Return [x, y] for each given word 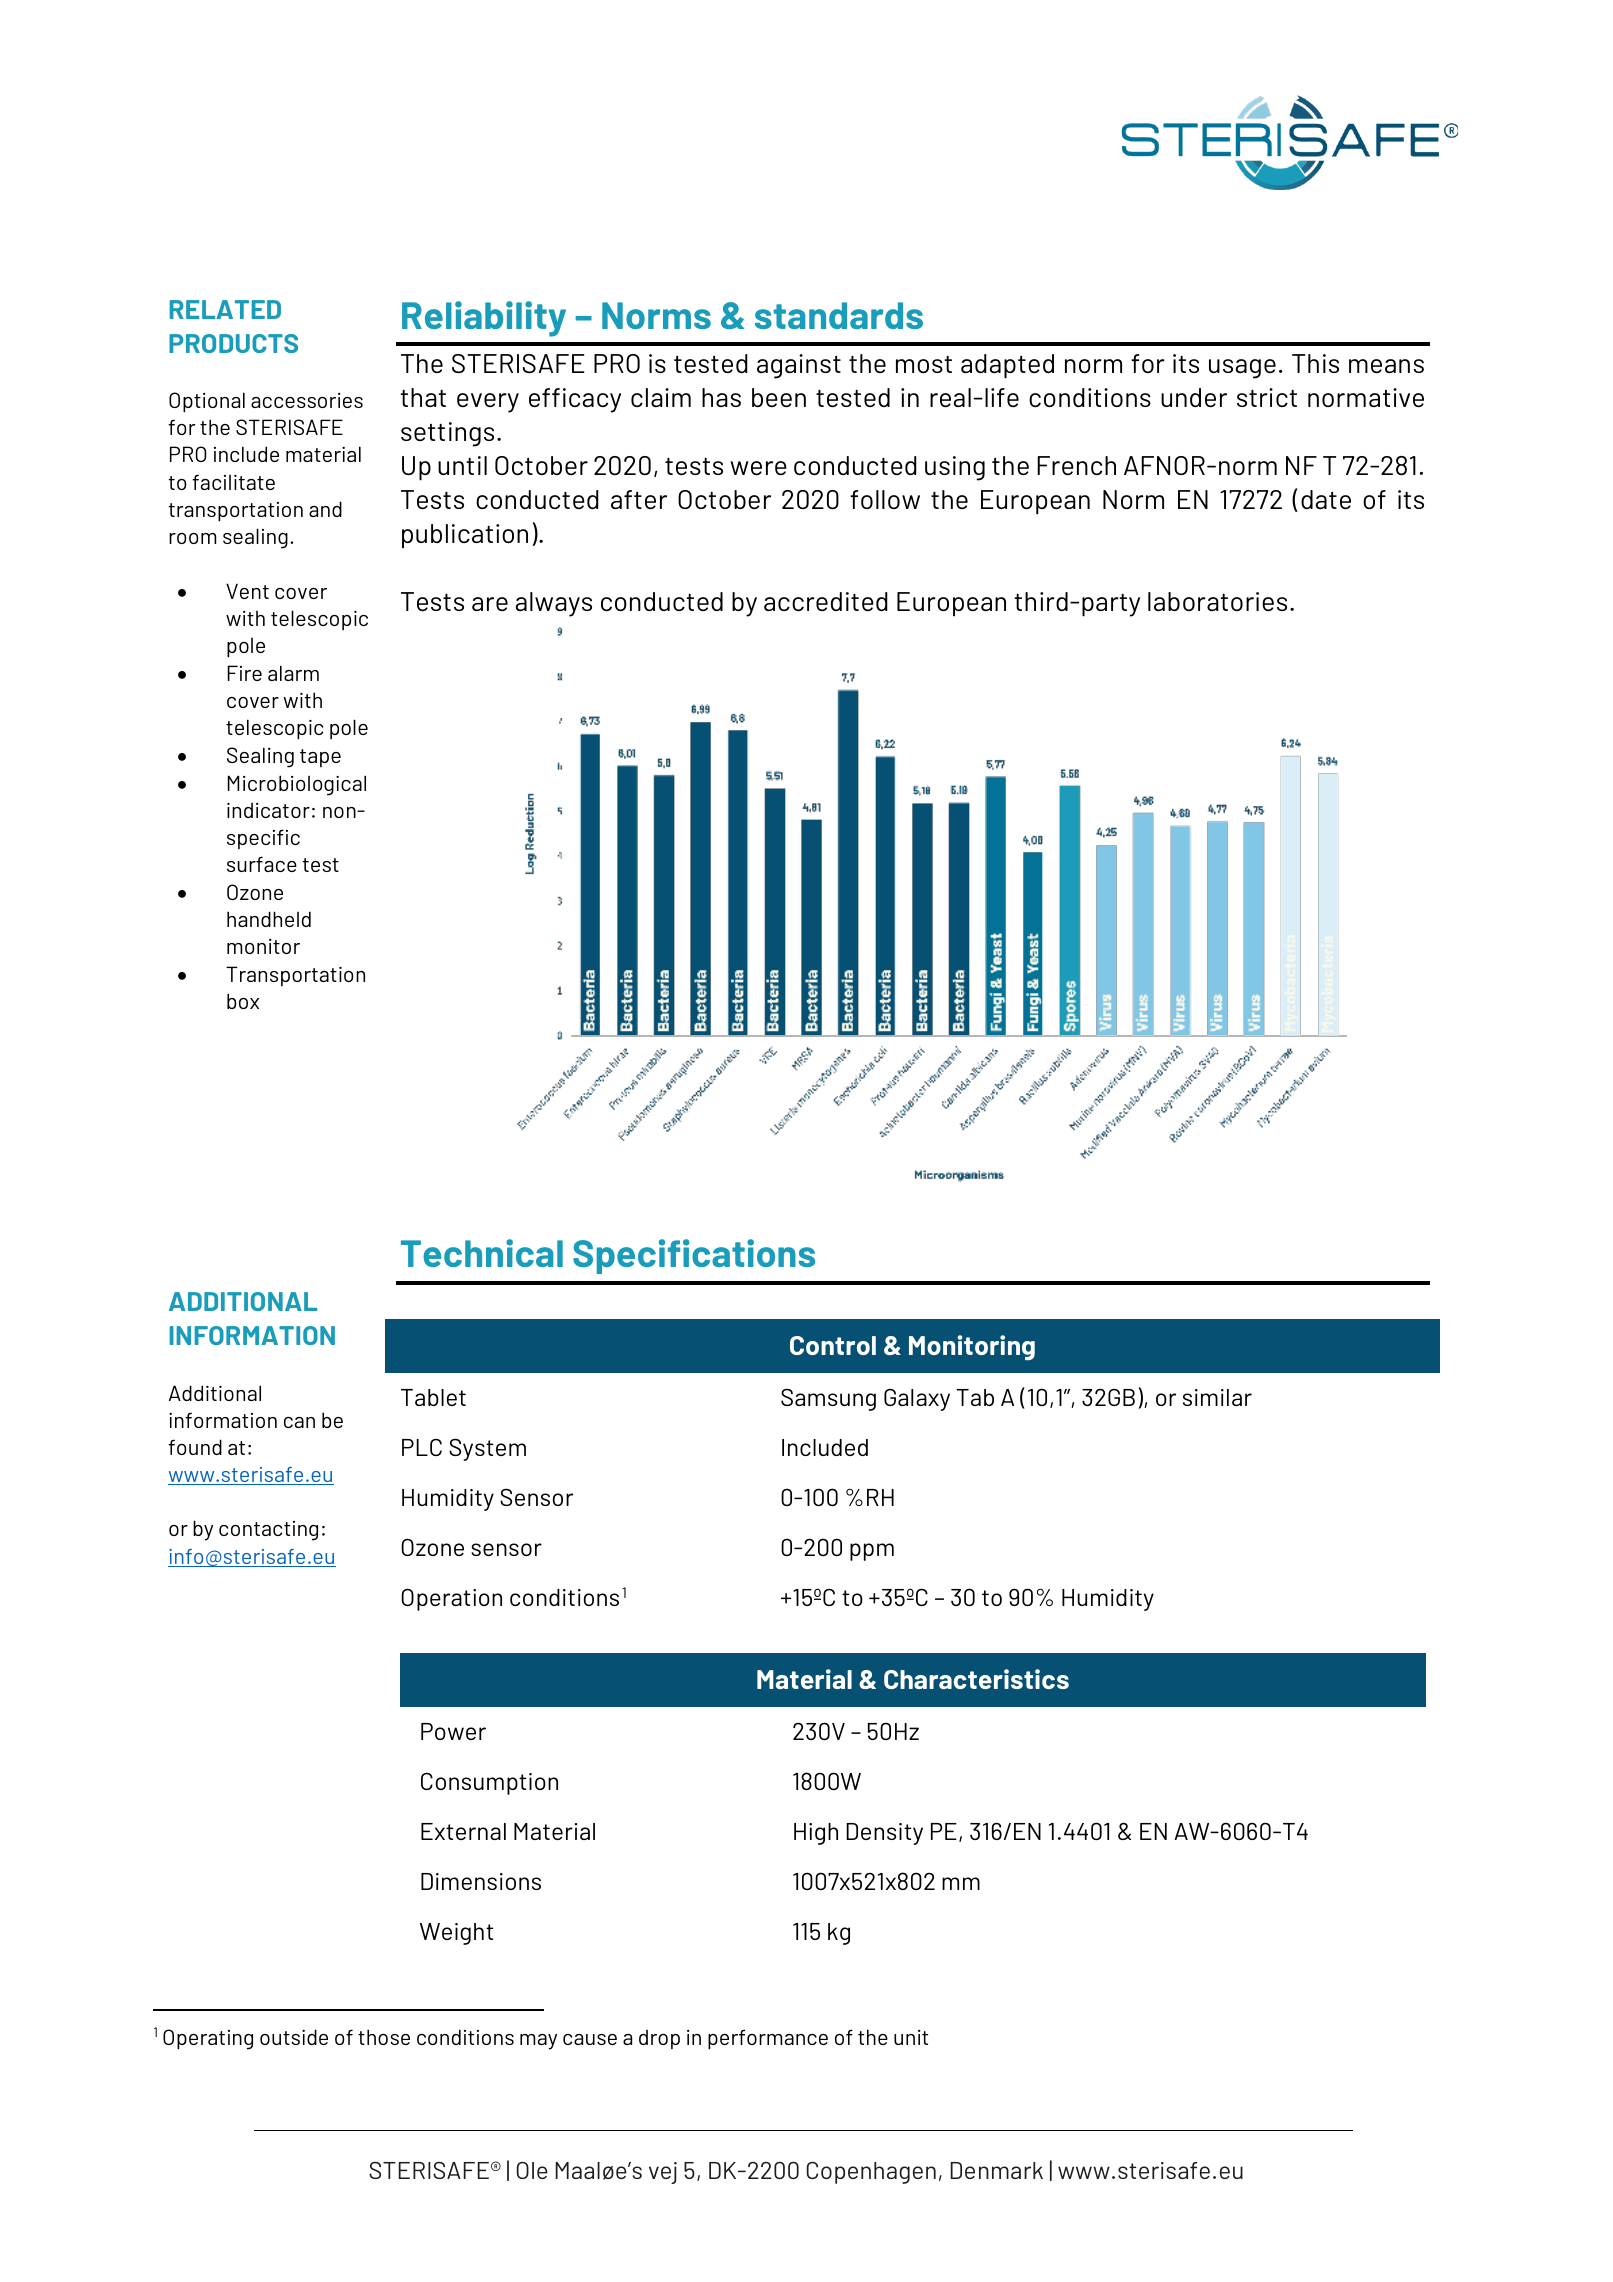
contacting [268, 1531]
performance [768, 2039]
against [799, 366]
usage [1242, 369]
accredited [826, 601]
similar [1217, 1397]
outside [294, 2037]
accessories [307, 400]
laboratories [1217, 601]
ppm [872, 1552]
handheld [269, 919]
